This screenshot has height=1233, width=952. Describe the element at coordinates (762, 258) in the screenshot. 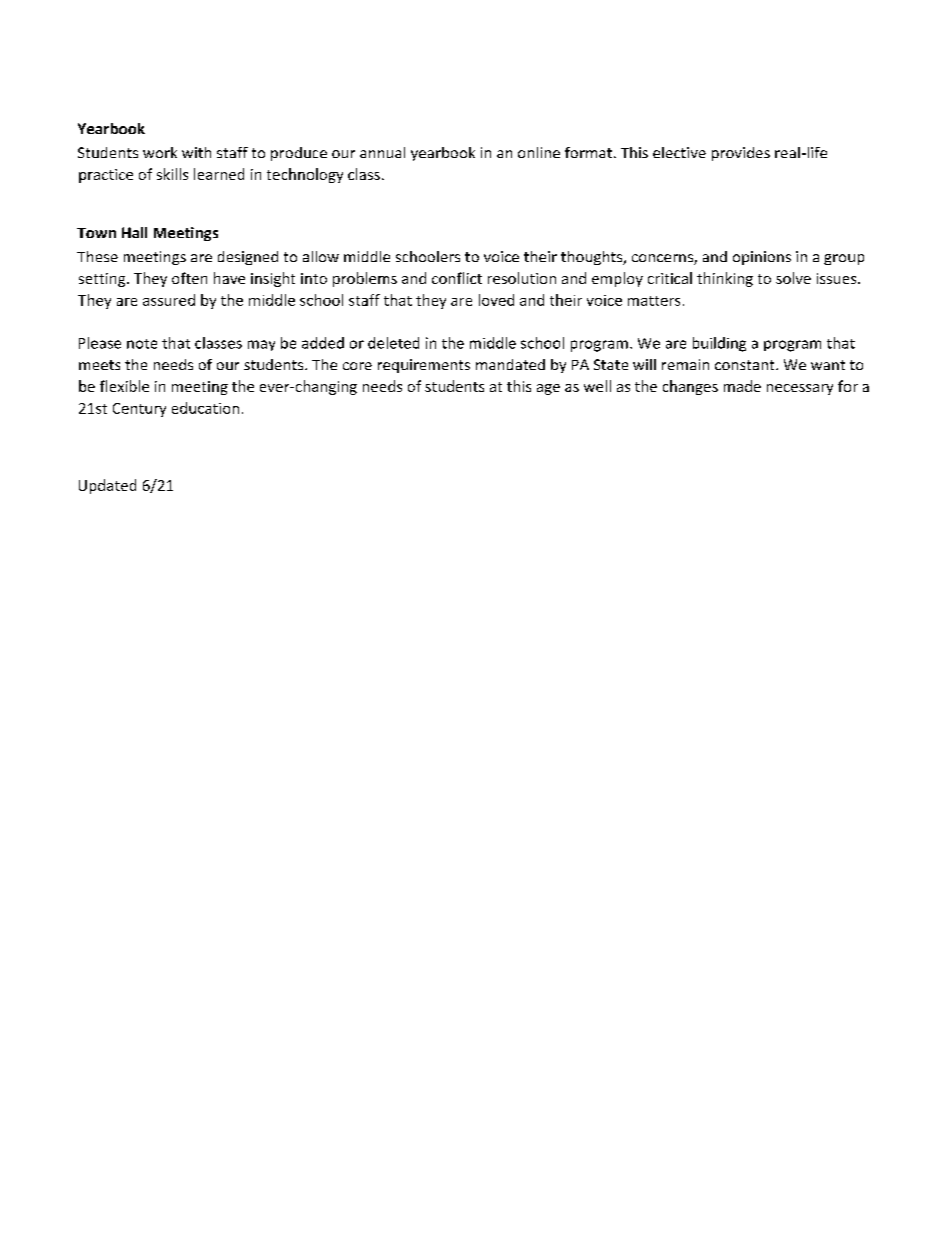

I see `opinions` at that location.
